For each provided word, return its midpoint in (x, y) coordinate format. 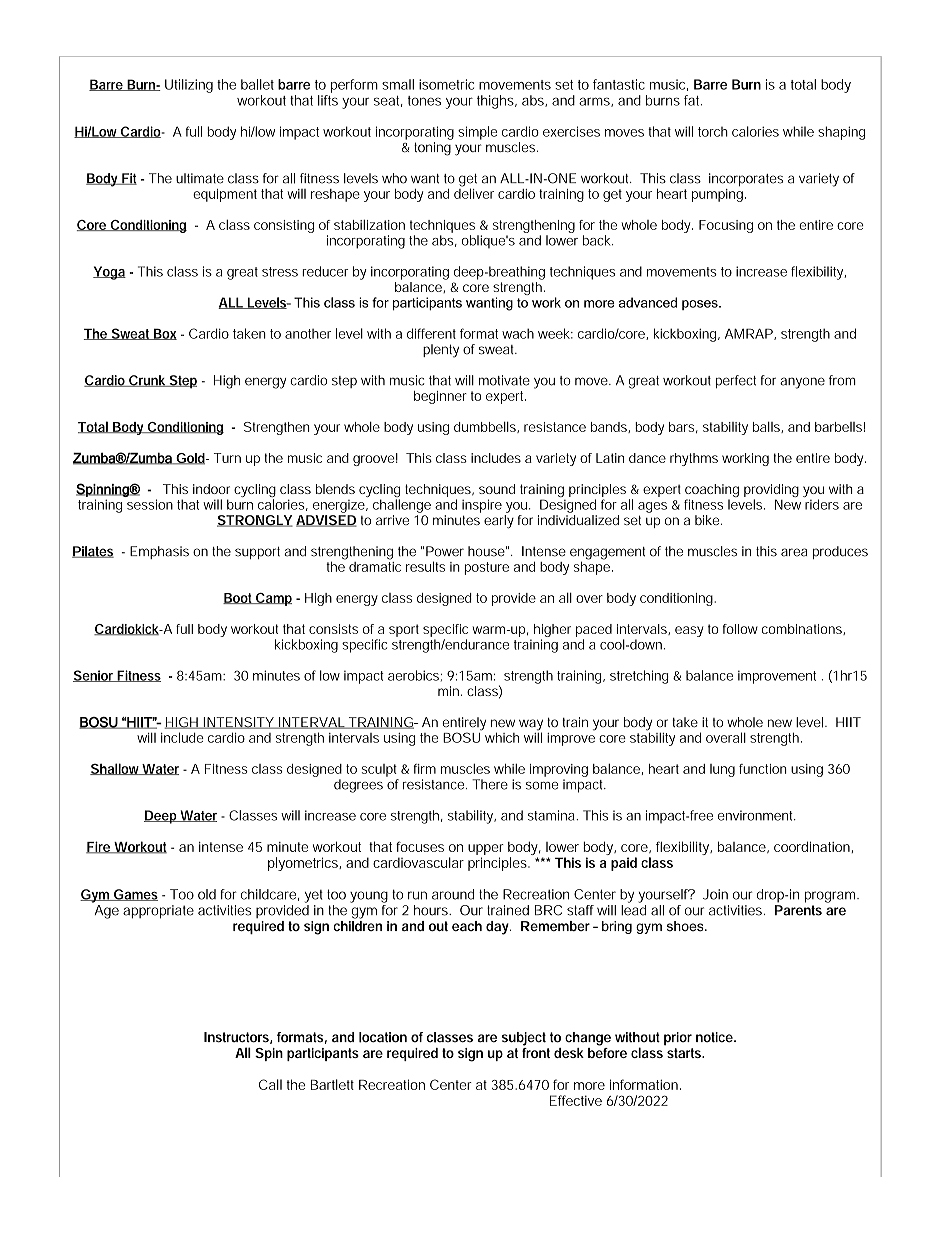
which (502, 737)
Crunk (147, 381)
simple (477, 133)
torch (713, 132)
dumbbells (486, 427)
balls (767, 427)
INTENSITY (238, 723)
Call (270, 1084)
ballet (257, 84)
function (763, 769)
